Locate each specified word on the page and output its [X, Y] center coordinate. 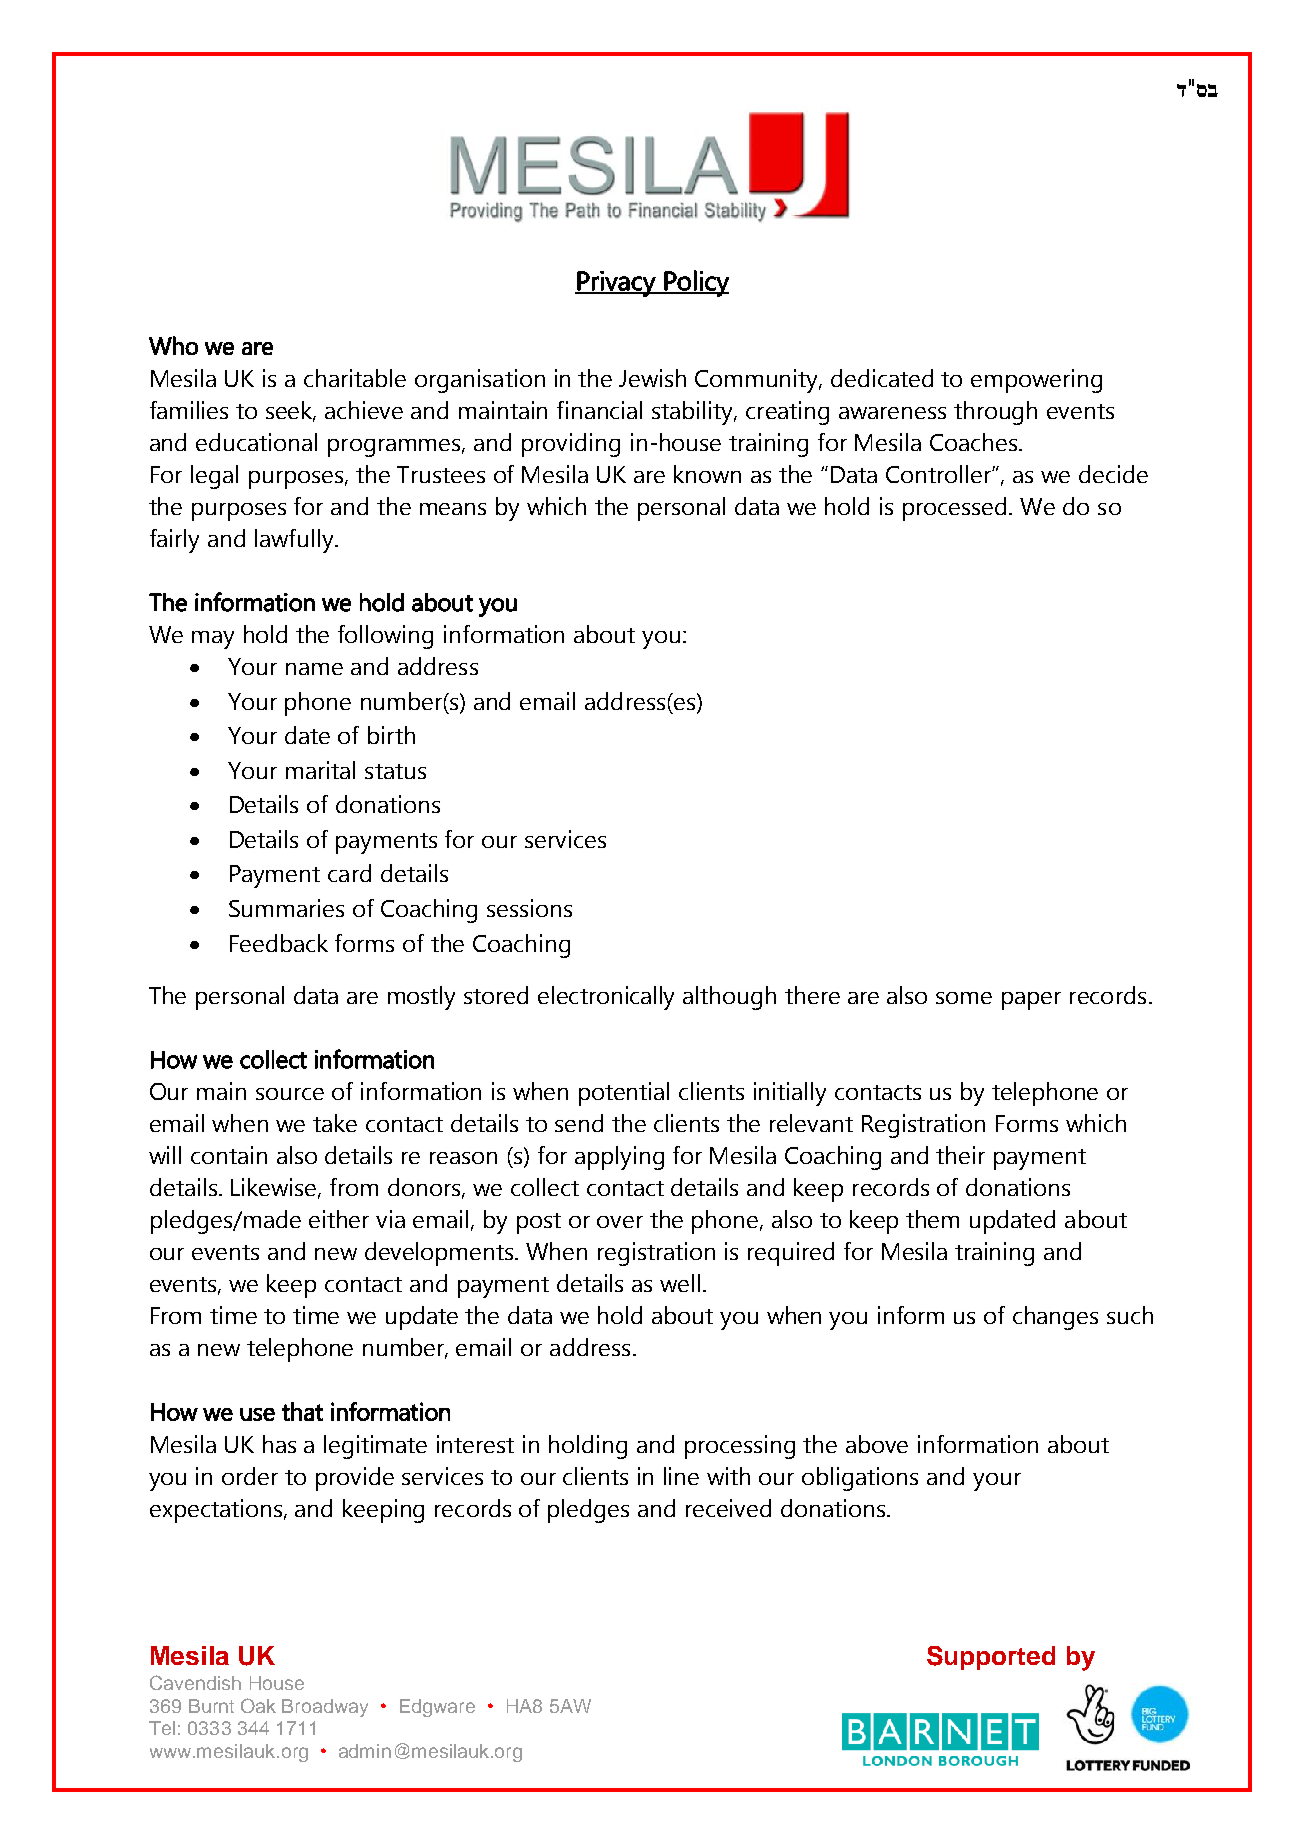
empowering [1036, 381]
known [707, 474]
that [302, 1411]
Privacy [616, 284]
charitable [355, 378]
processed [956, 509]
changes [1055, 1318]
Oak [258, 1705]
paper [1031, 1001]
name [314, 669]
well [680, 1283]
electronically [606, 998]
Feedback [279, 943]
